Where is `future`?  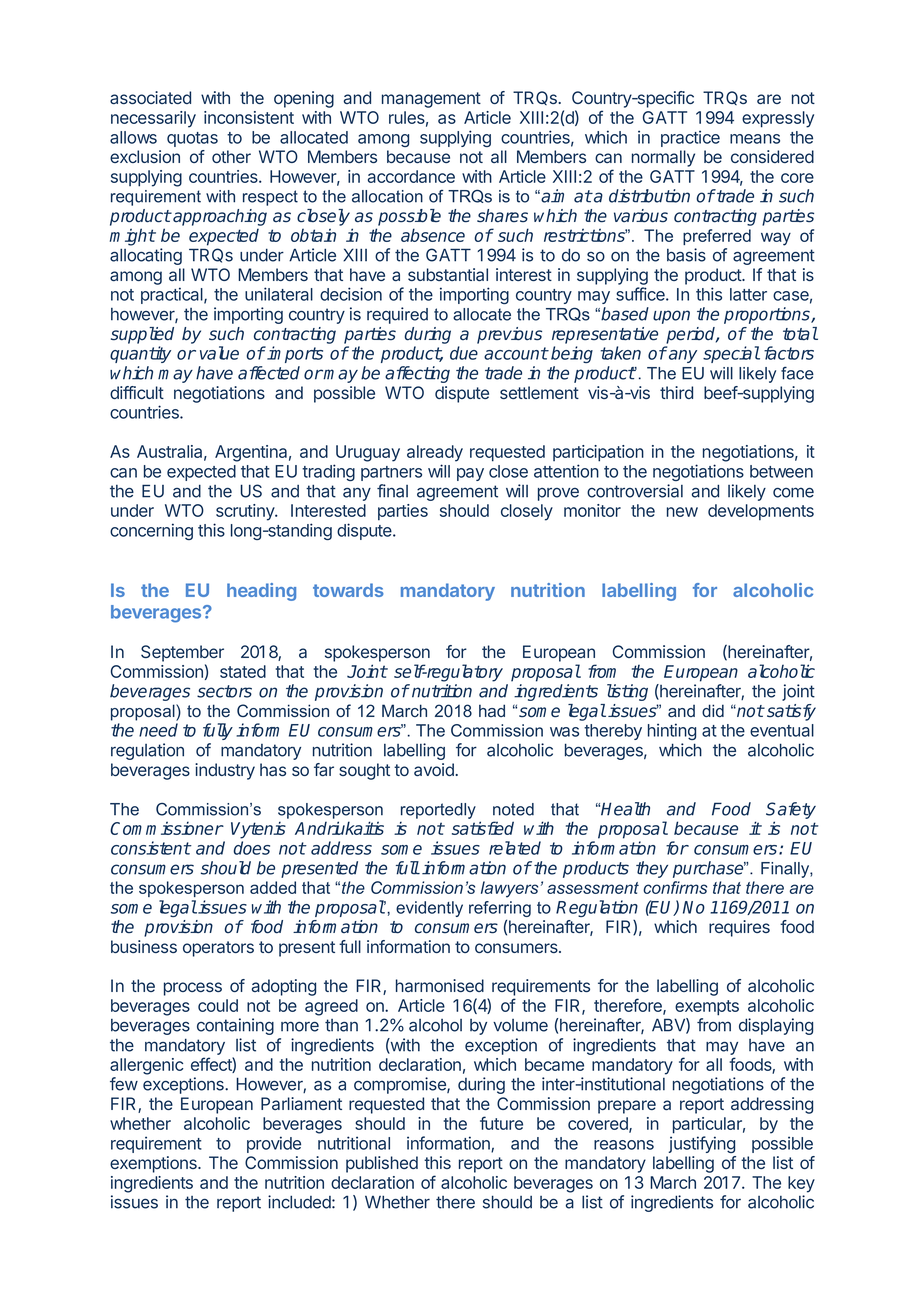
future is located at coordinates (501, 1123).
